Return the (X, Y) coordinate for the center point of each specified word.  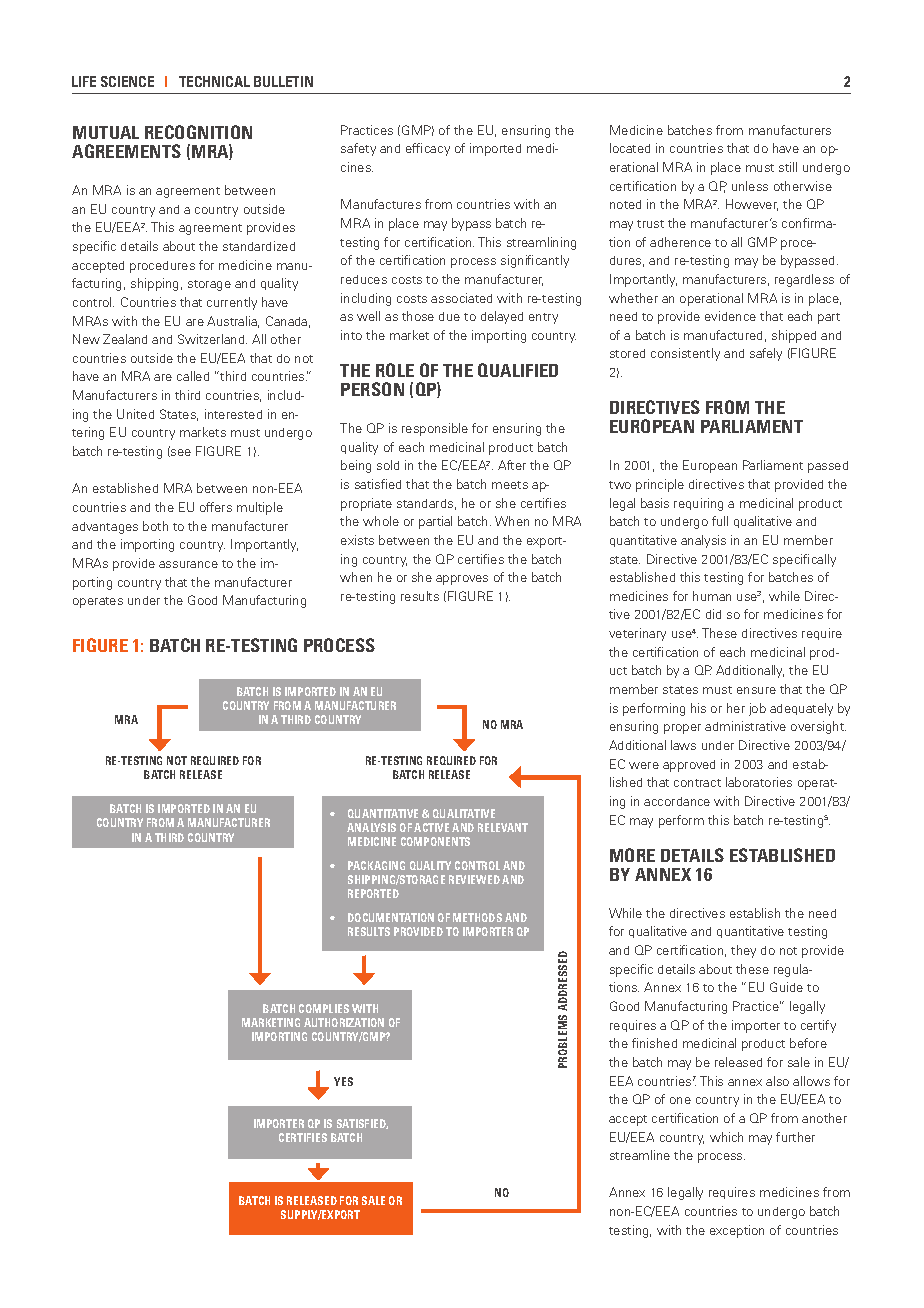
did (713, 614)
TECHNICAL (214, 81)
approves (462, 580)
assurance (188, 564)
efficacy (428, 149)
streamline (640, 1155)
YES (343, 1081)
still (788, 167)
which (726, 1137)
